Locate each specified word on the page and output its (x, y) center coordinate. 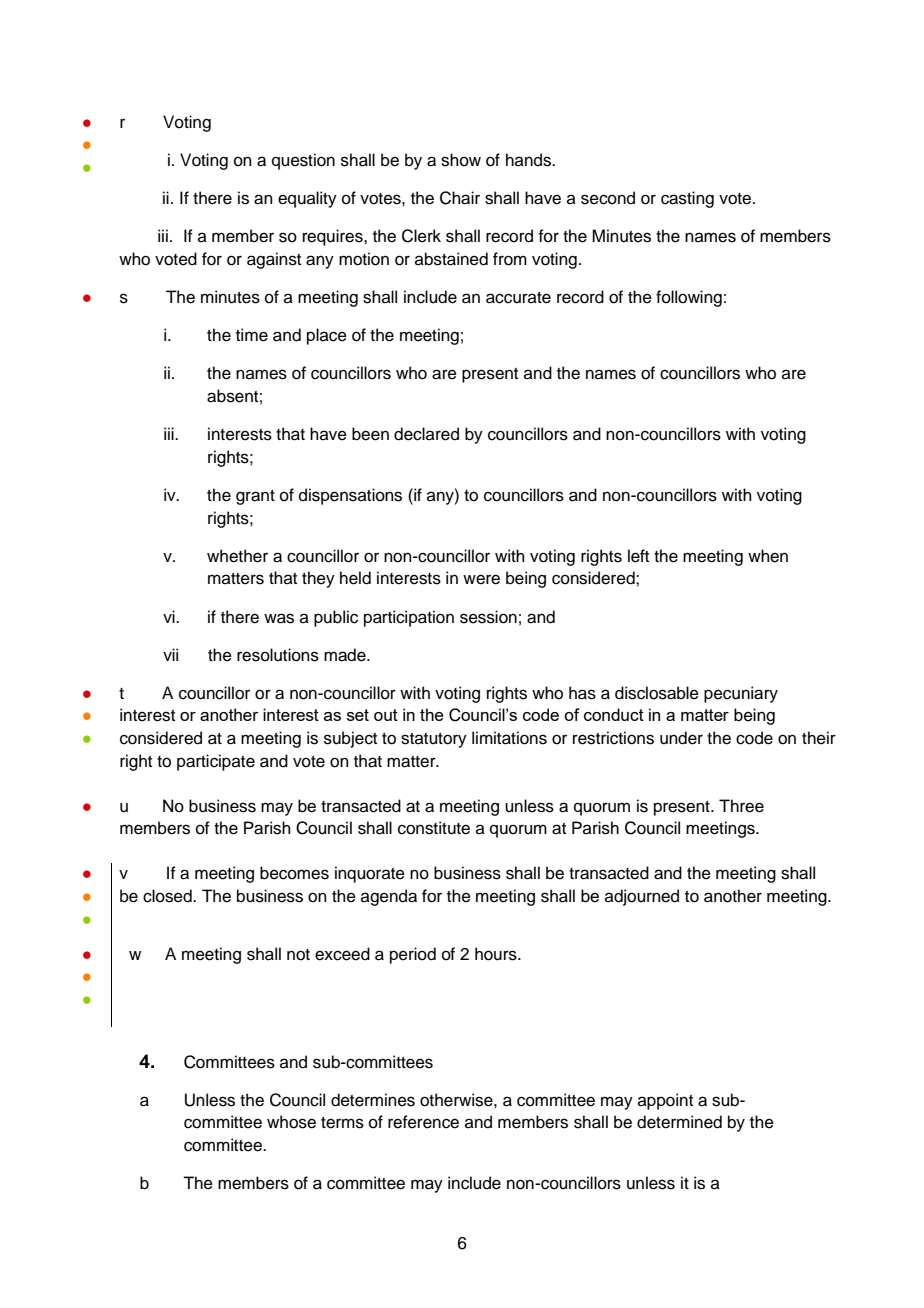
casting (687, 199)
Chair (460, 198)
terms (342, 1123)
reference (423, 1122)
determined (679, 1122)
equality (307, 199)
